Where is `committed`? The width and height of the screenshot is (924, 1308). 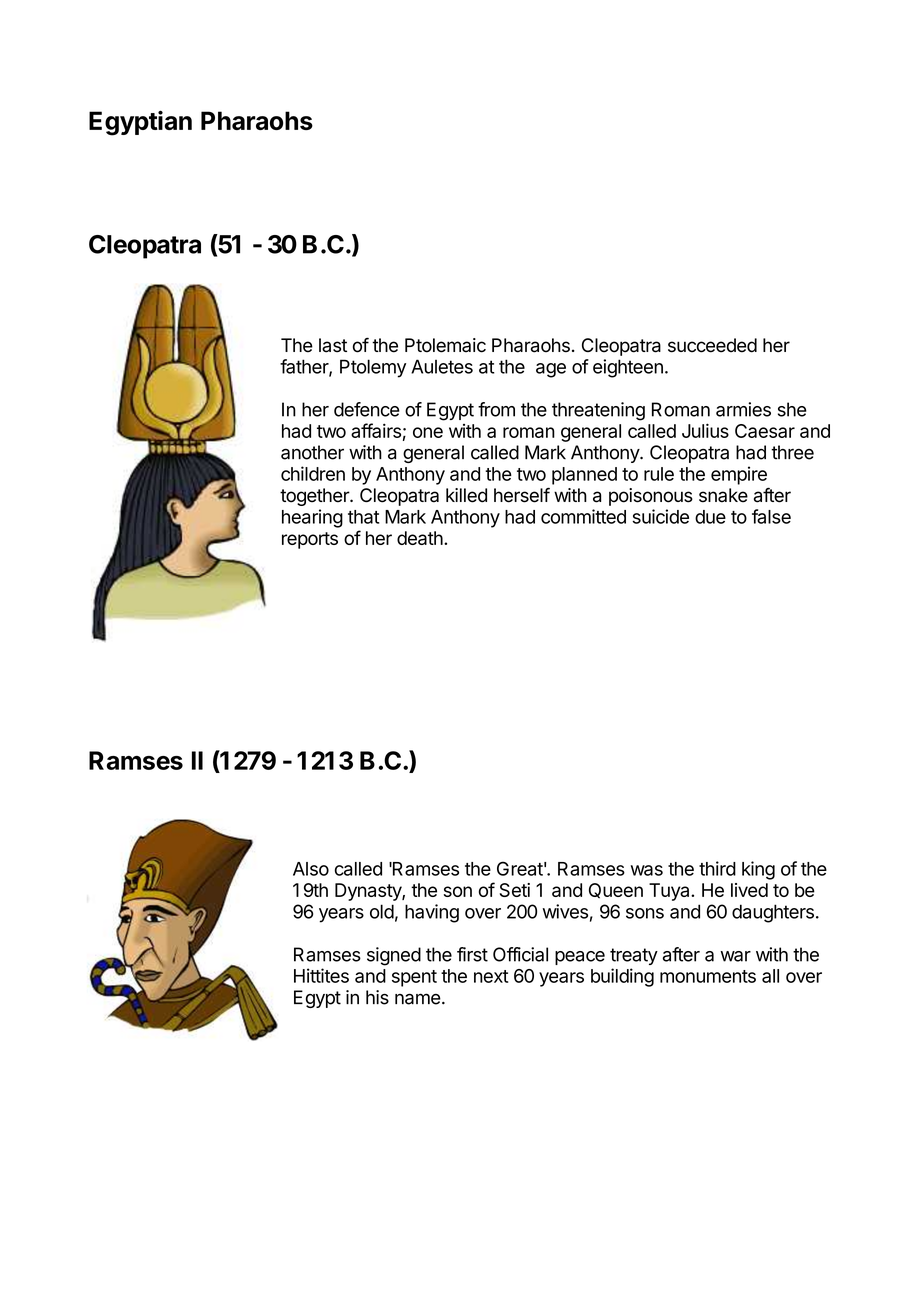 committed is located at coordinates (583, 516).
